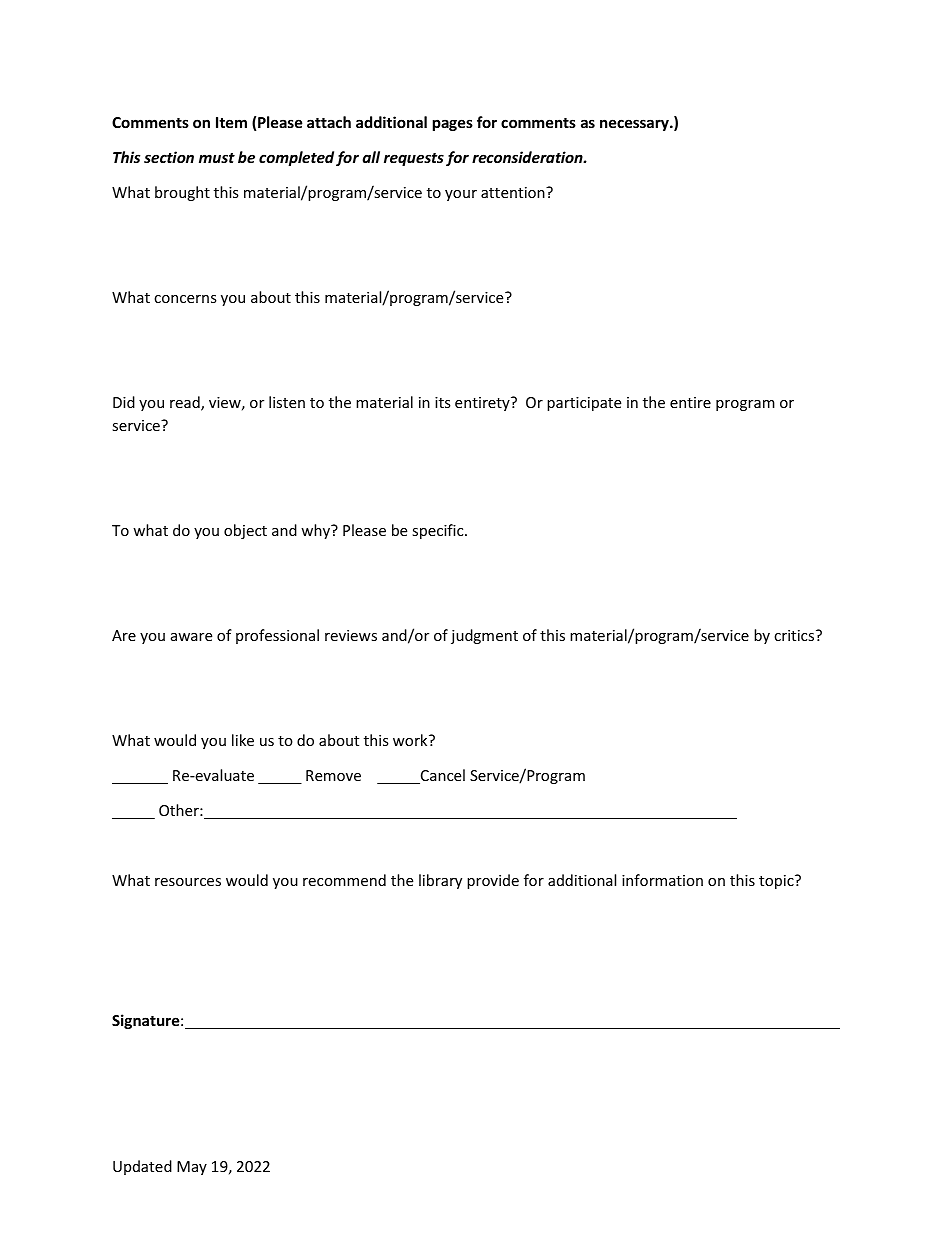 Image resolution: width=952 pixels, height=1233 pixels. Describe the element at coordinates (142, 1167) in the image. I see `Updated` at that location.
